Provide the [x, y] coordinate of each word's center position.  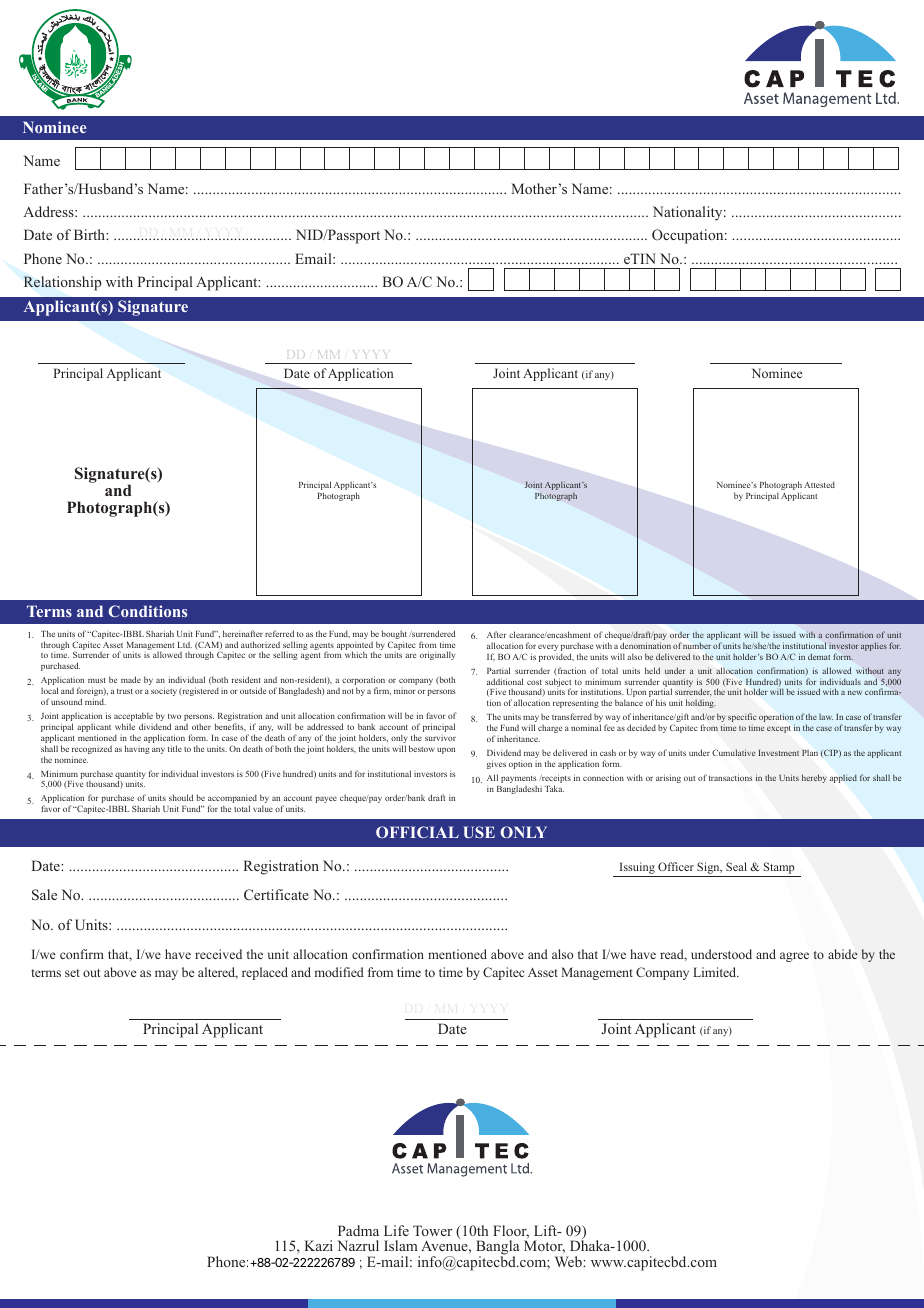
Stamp [779, 869]
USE [479, 832]
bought [394, 636]
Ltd [185, 645]
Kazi [318, 1245]
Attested [819, 484]
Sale [44, 895]
